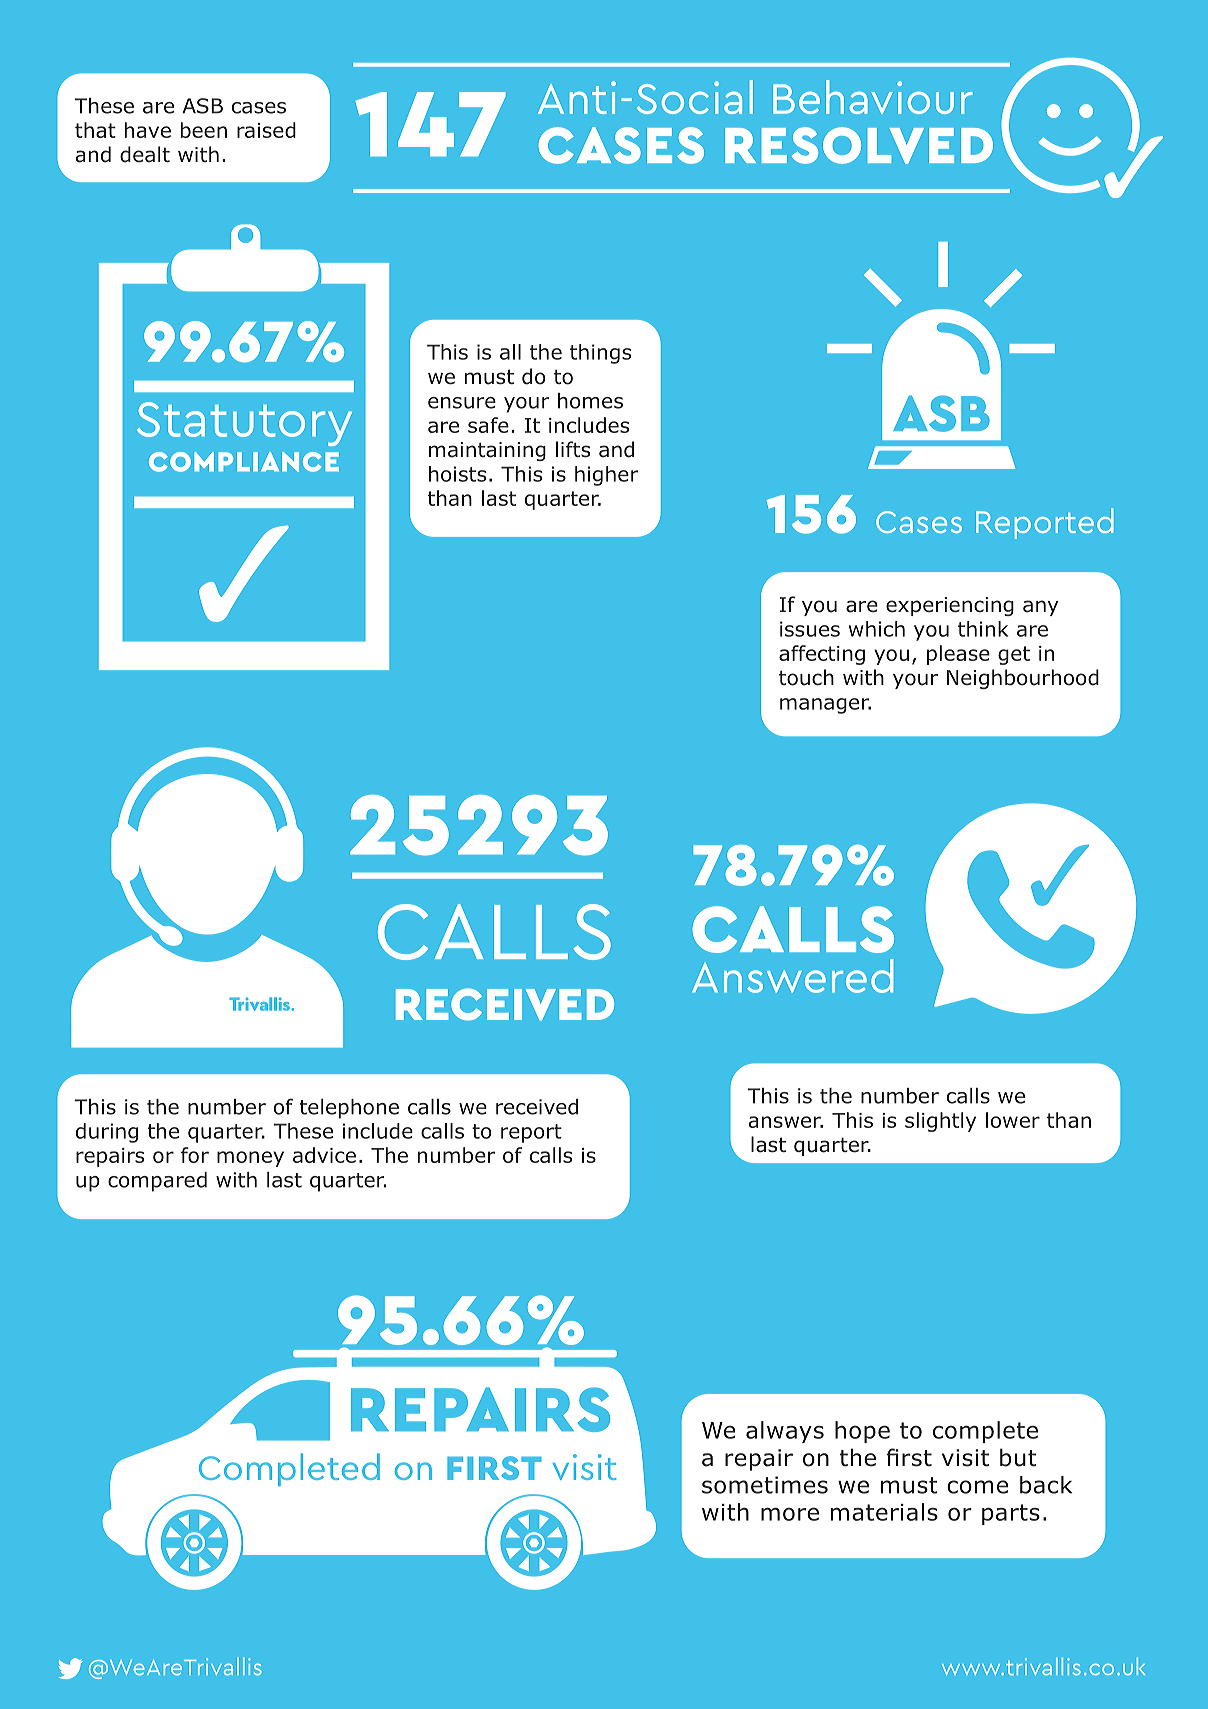  I want to click on slightly, so click(940, 1122).
